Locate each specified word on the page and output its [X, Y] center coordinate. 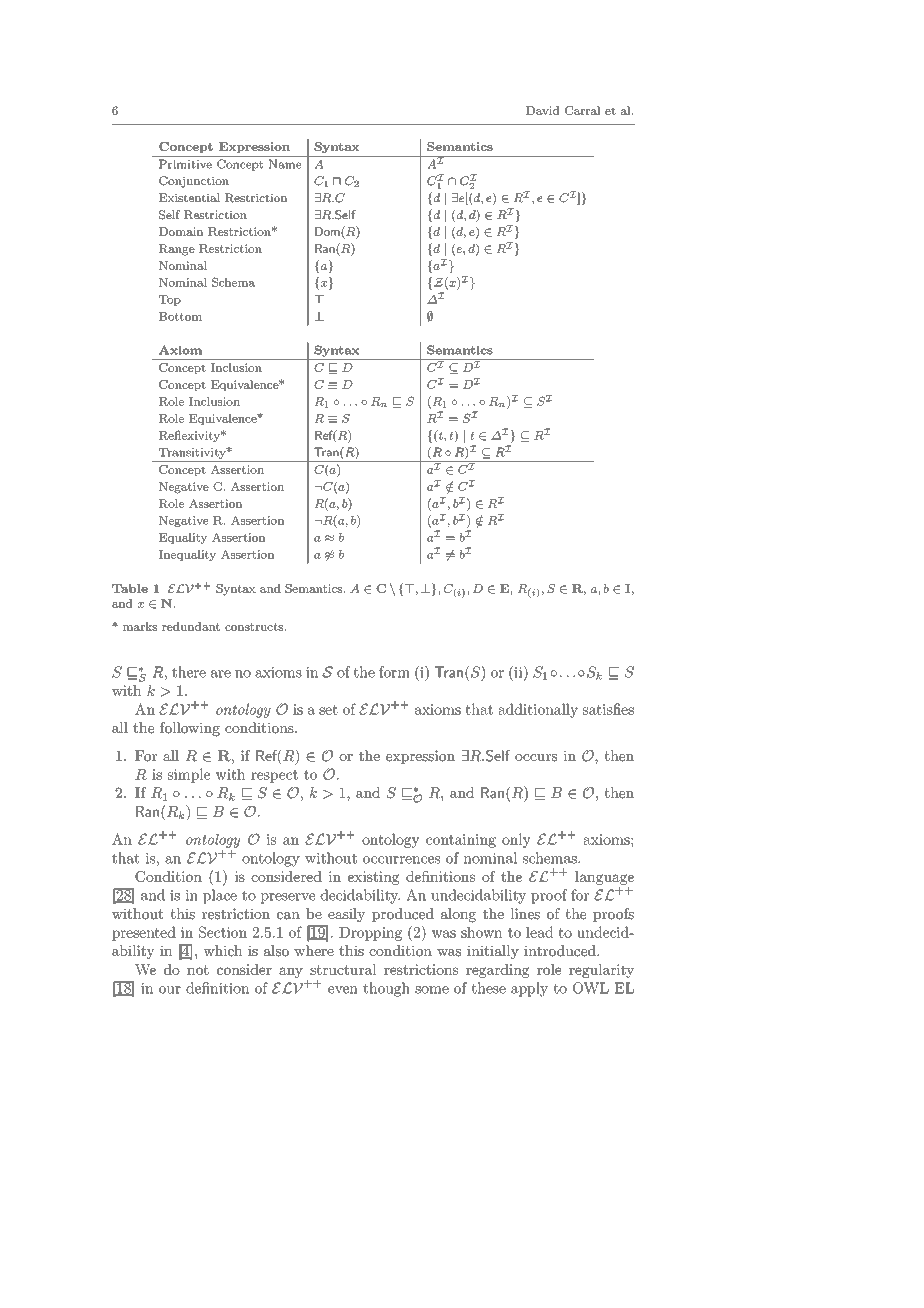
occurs [536, 758]
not [198, 970]
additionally [538, 710]
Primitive [185, 164]
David [542, 110]
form [394, 672]
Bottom [180, 316]
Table [130, 588]
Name [285, 164]
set [328, 710]
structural [343, 969]
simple [189, 775]
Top [170, 300]
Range [177, 250]
